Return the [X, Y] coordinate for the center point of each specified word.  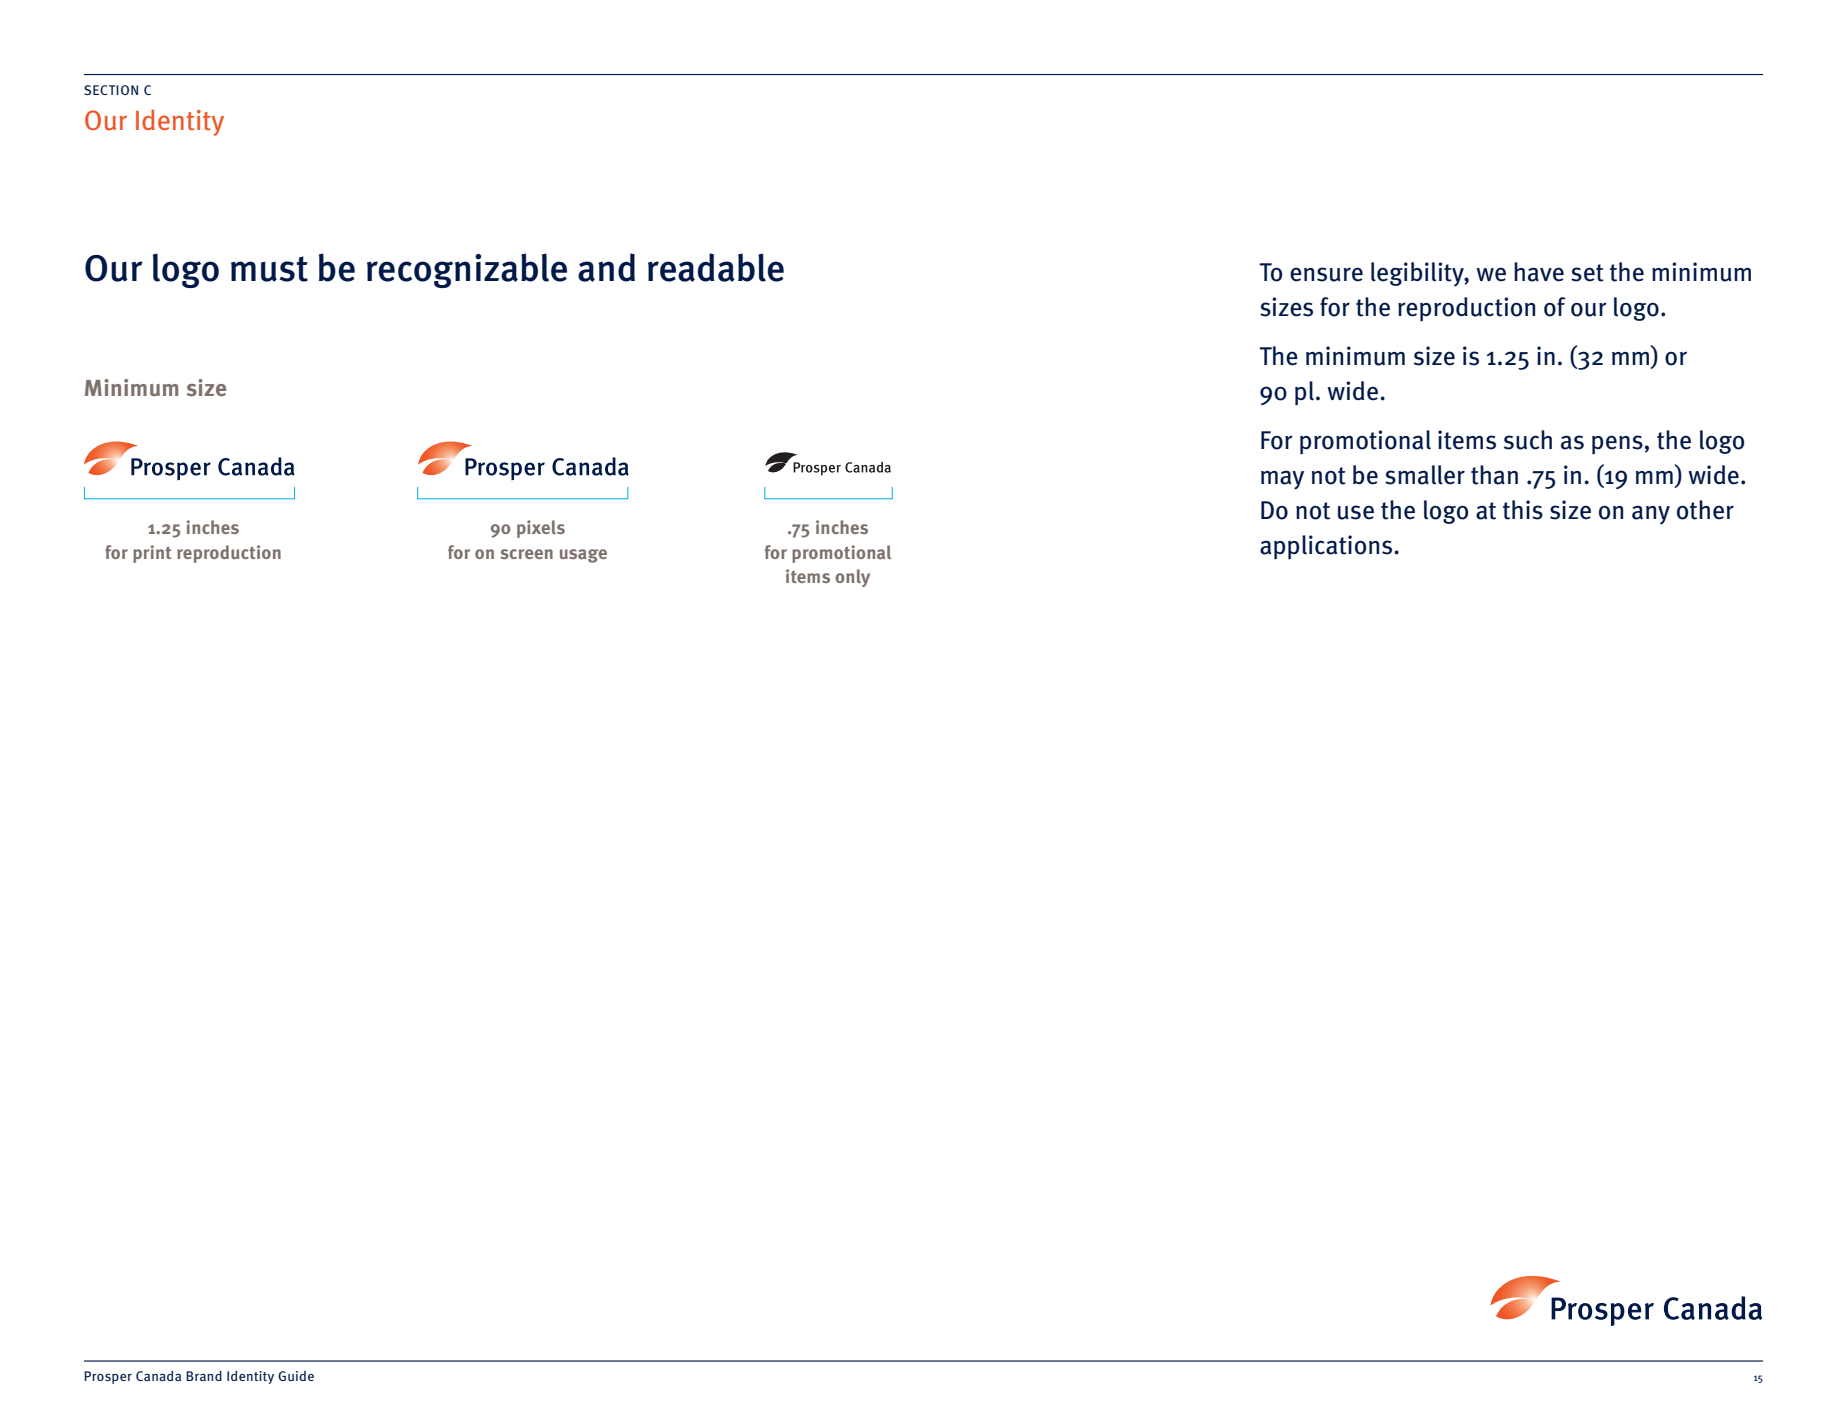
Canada [158, 1376]
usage [583, 556]
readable [716, 267]
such [1528, 440]
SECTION [111, 90]
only [852, 578]
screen [527, 554]
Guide [296, 1376]
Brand [204, 1376]
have [1539, 272]
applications [1327, 547]
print [152, 554]
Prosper [108, 1377]
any [1651, 515]
